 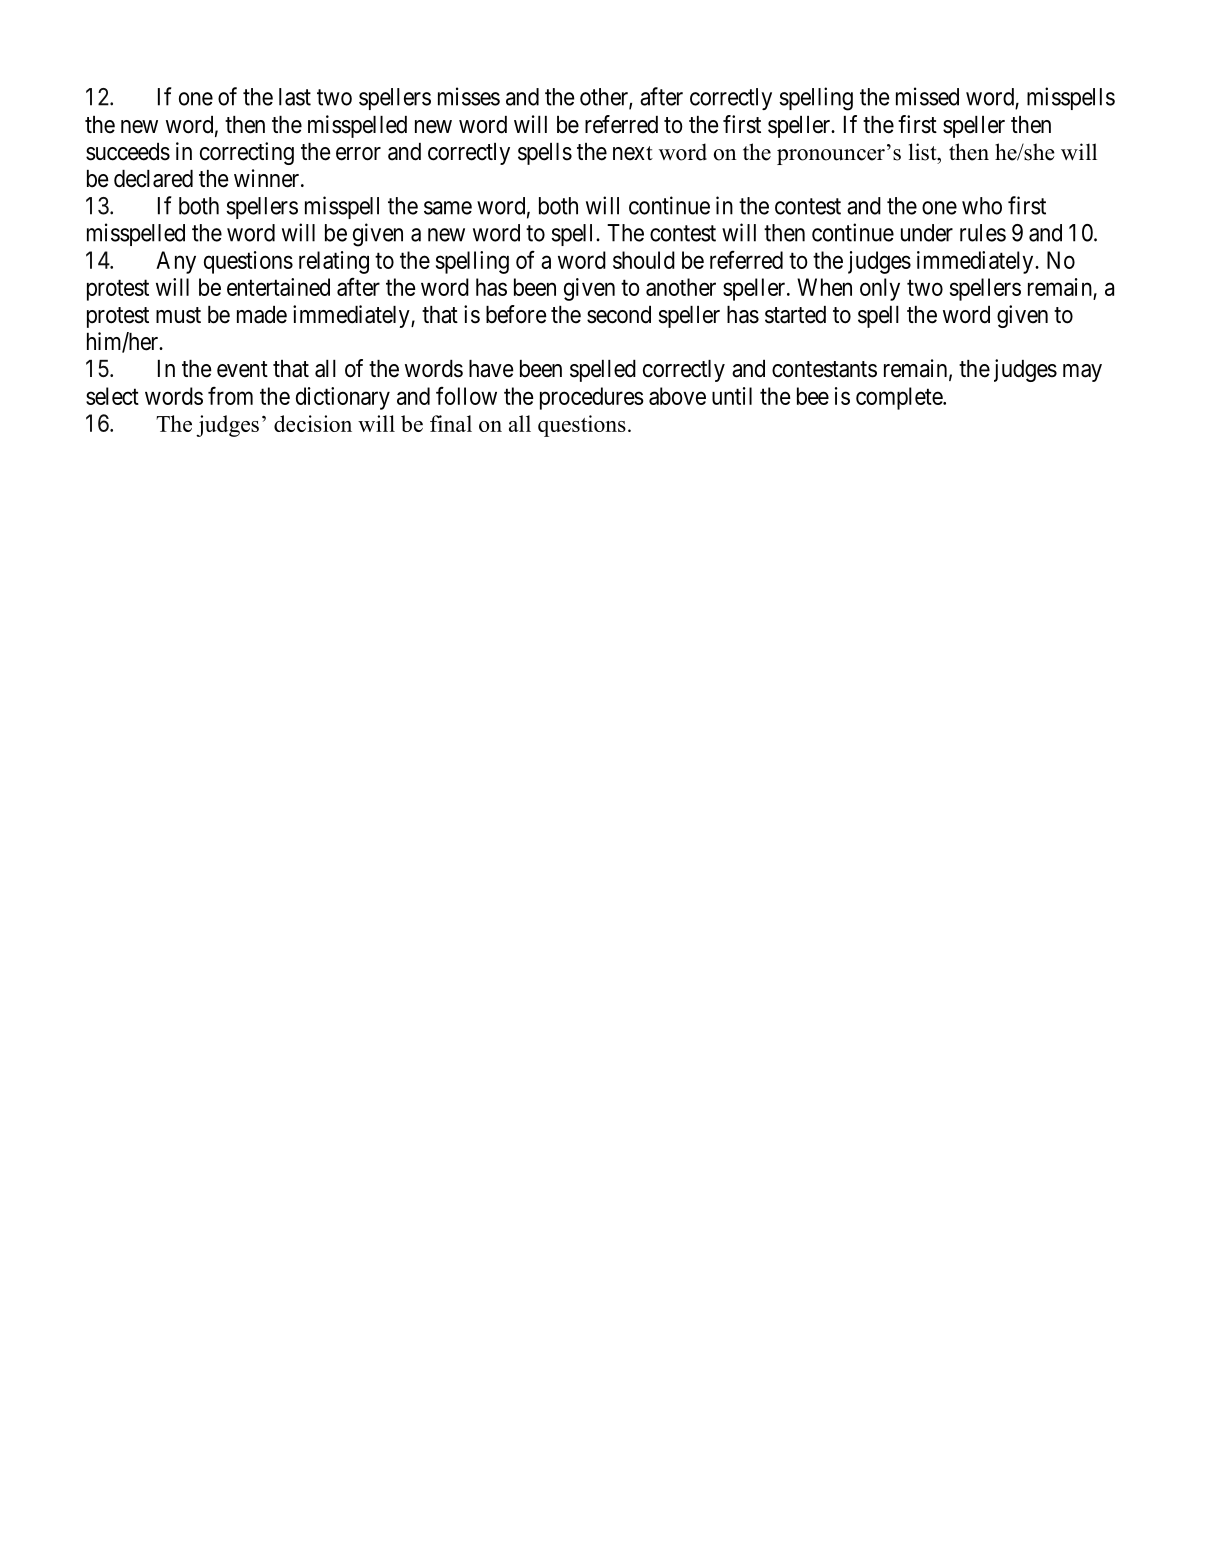 What do you see at coordinates (619, 315) in the image?
I see `second` at bounding box center [619, 315].
